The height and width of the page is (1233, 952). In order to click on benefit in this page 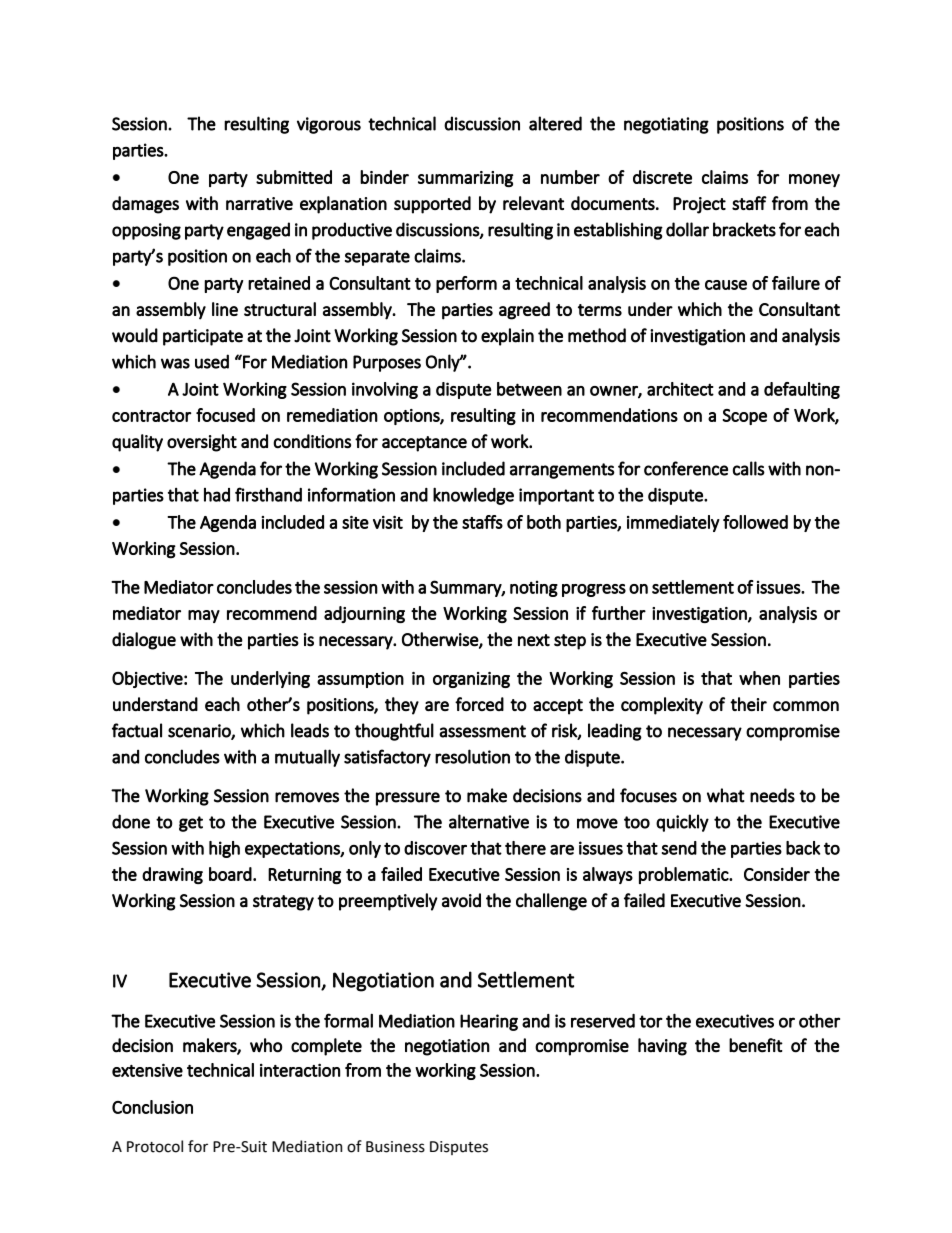, I will do `click(756, 1045)`.
